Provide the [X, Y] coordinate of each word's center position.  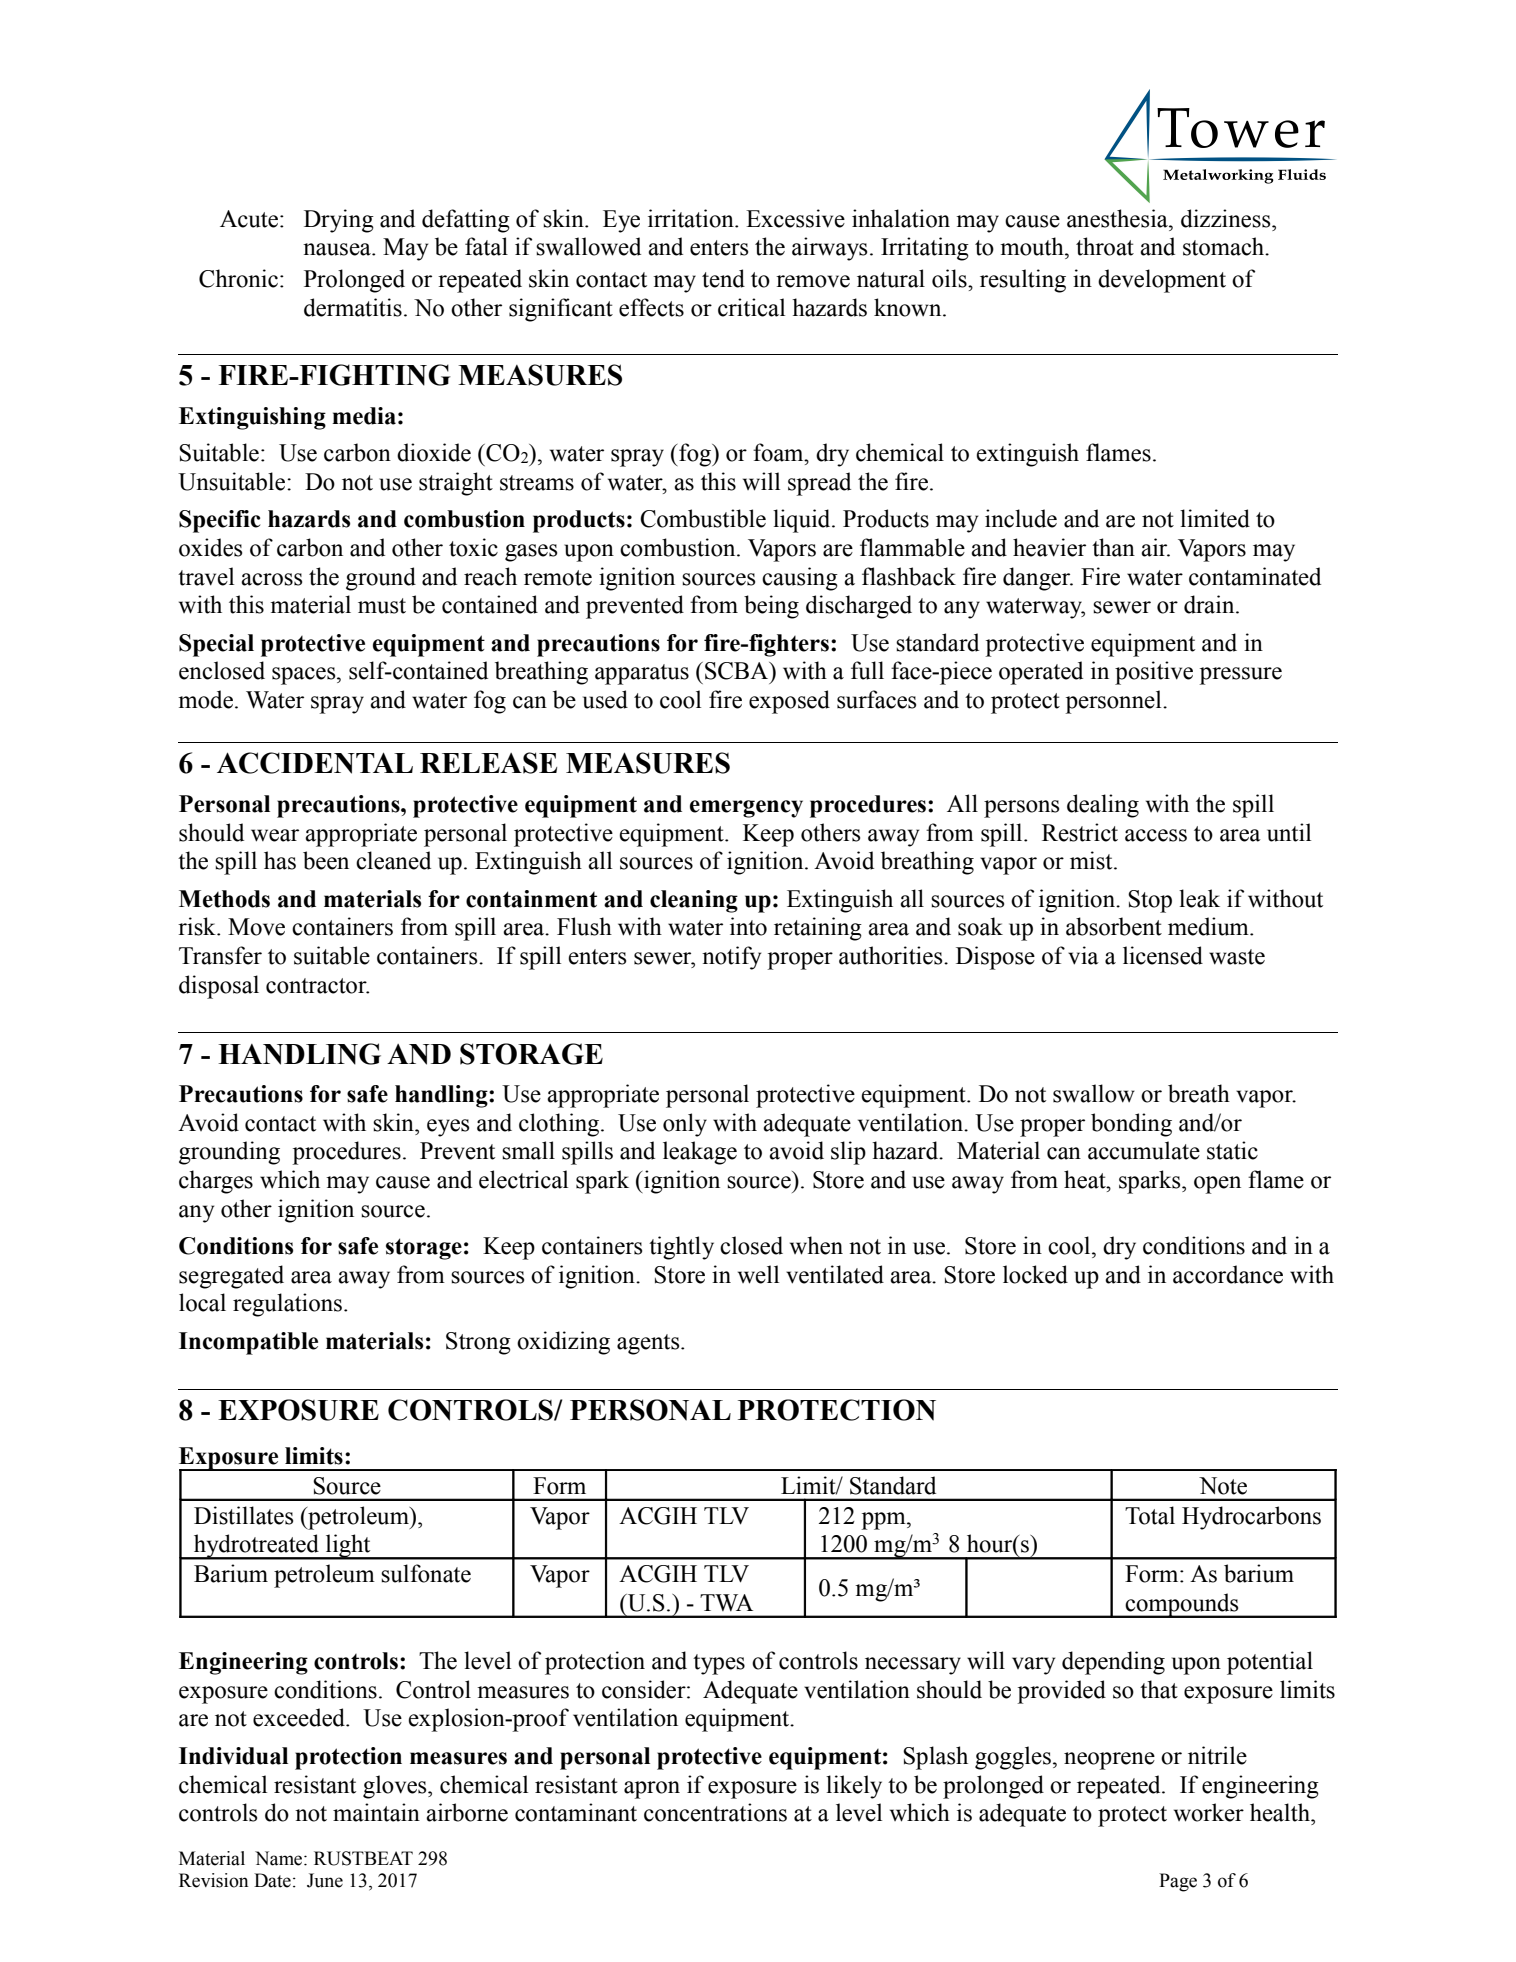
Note [1223, 1486]
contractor [317, 986]
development [1162, 281]
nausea [338, 249]
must [382, 606]
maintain [376, 1812]
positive [1154, 673]
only [685, 1125]
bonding [1131, 1125]
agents [649, 1344]
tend [723, 278]
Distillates [243, 1515]
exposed [789, 702]
